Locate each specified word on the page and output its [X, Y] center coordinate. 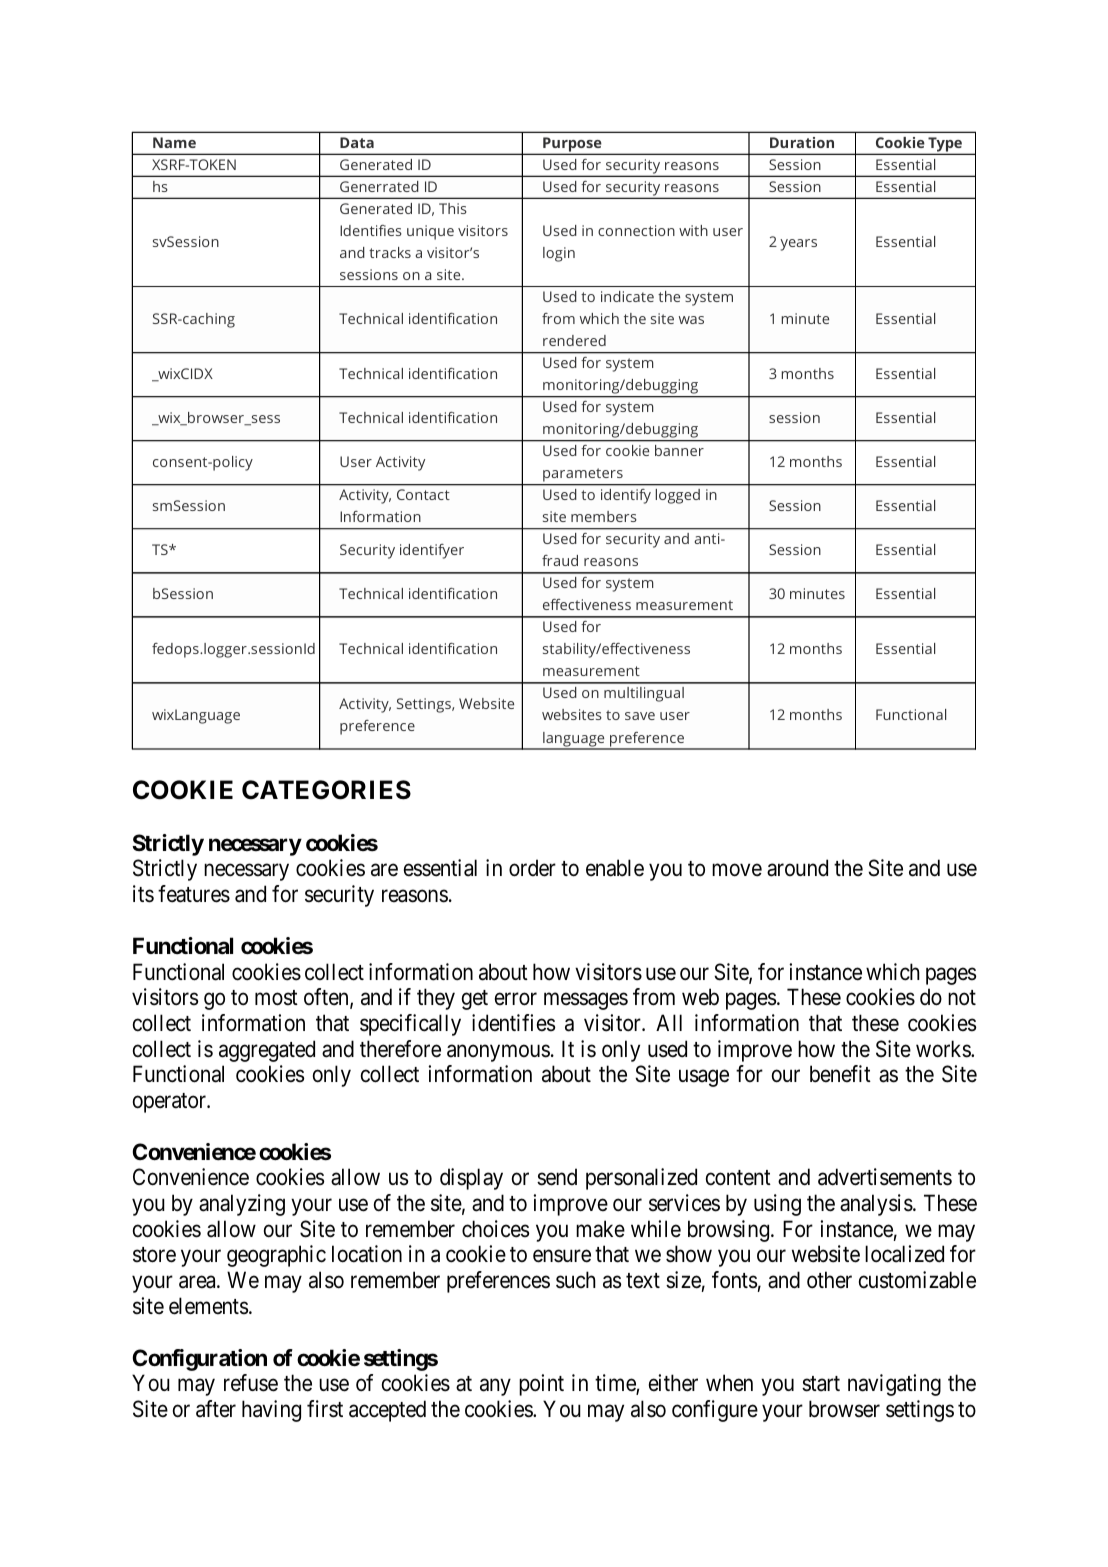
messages [586, 1001]
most [276, 998]
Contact [423, 494]
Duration [802, 142]
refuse [251, 1383]
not [962, 997]
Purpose [572, 145]
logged [677, 496]
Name [174, 142]
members [604, 516]
